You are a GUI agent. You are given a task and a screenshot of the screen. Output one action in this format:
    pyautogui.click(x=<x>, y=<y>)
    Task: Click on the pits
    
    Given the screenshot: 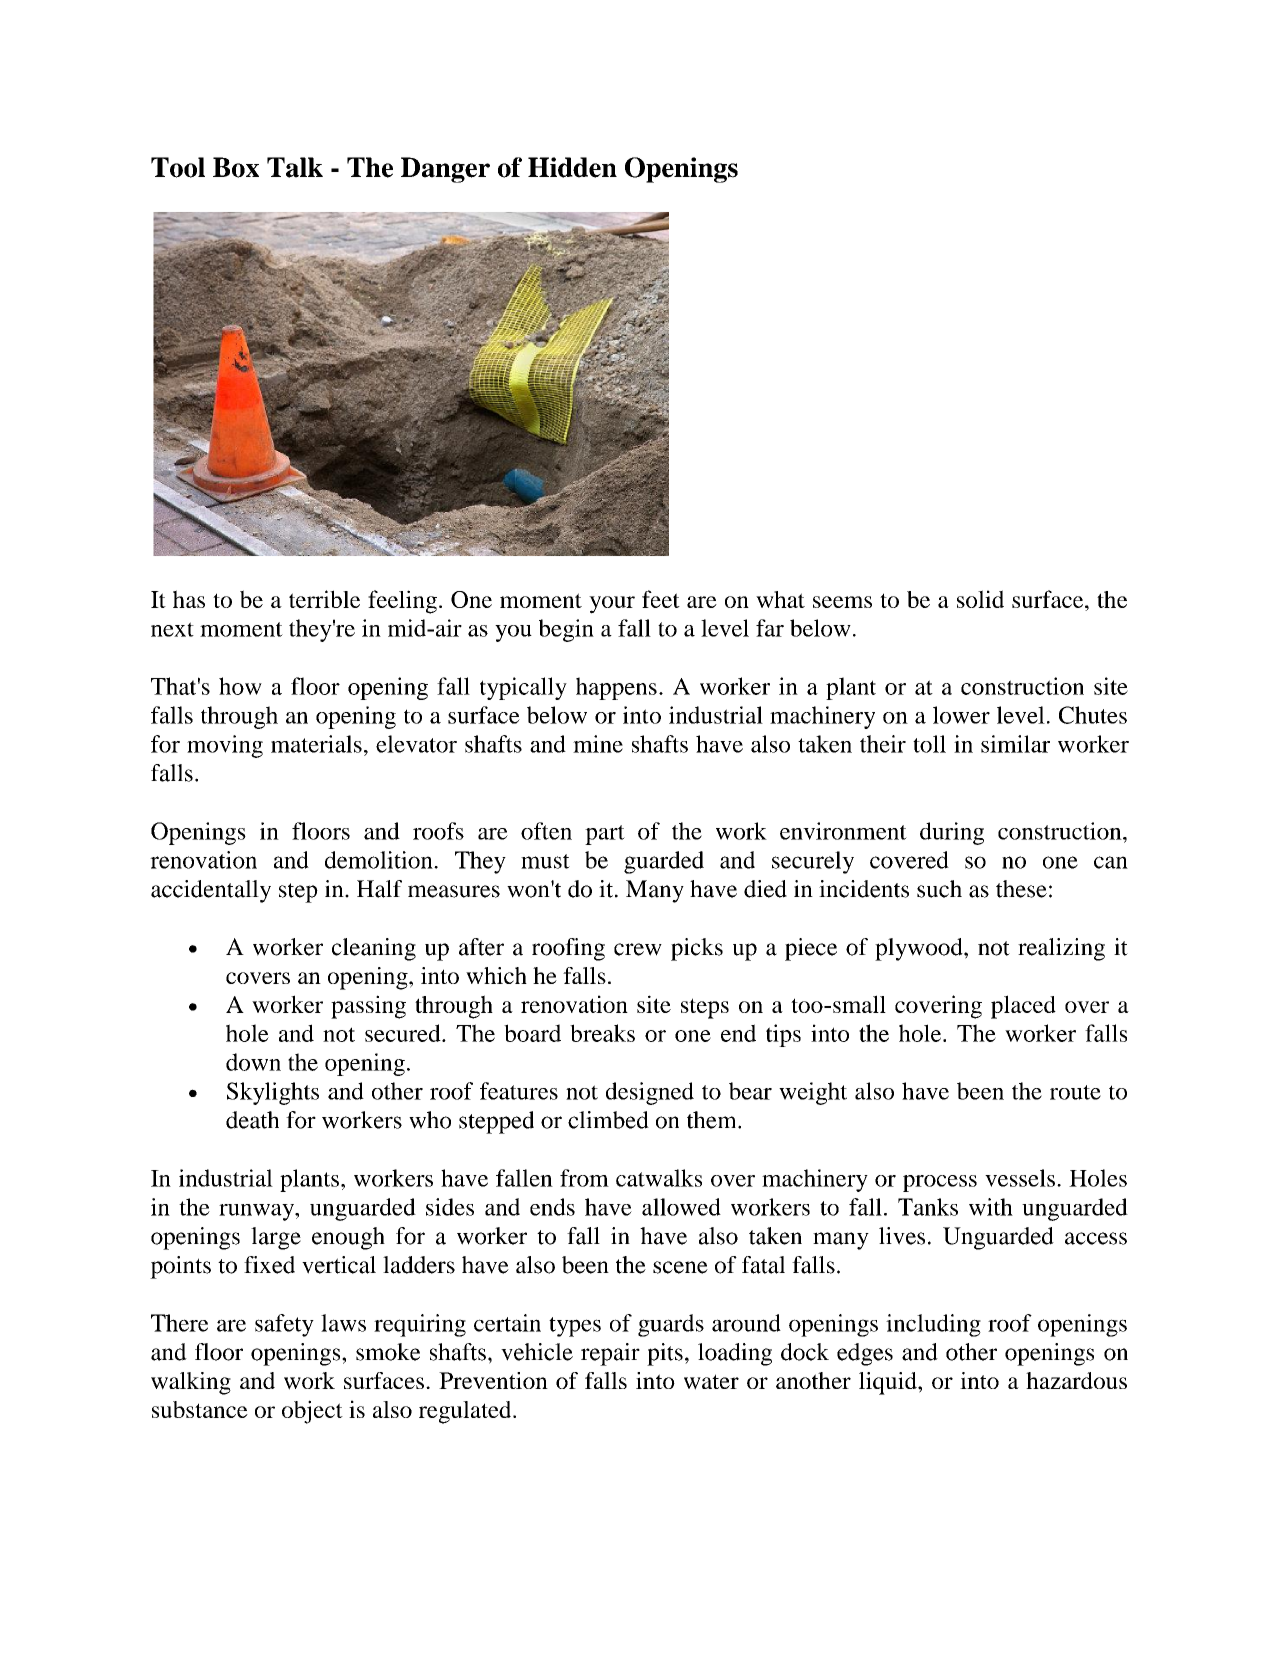 What is the action you would take?
    pyautogui.click(x=665, y=1354)
